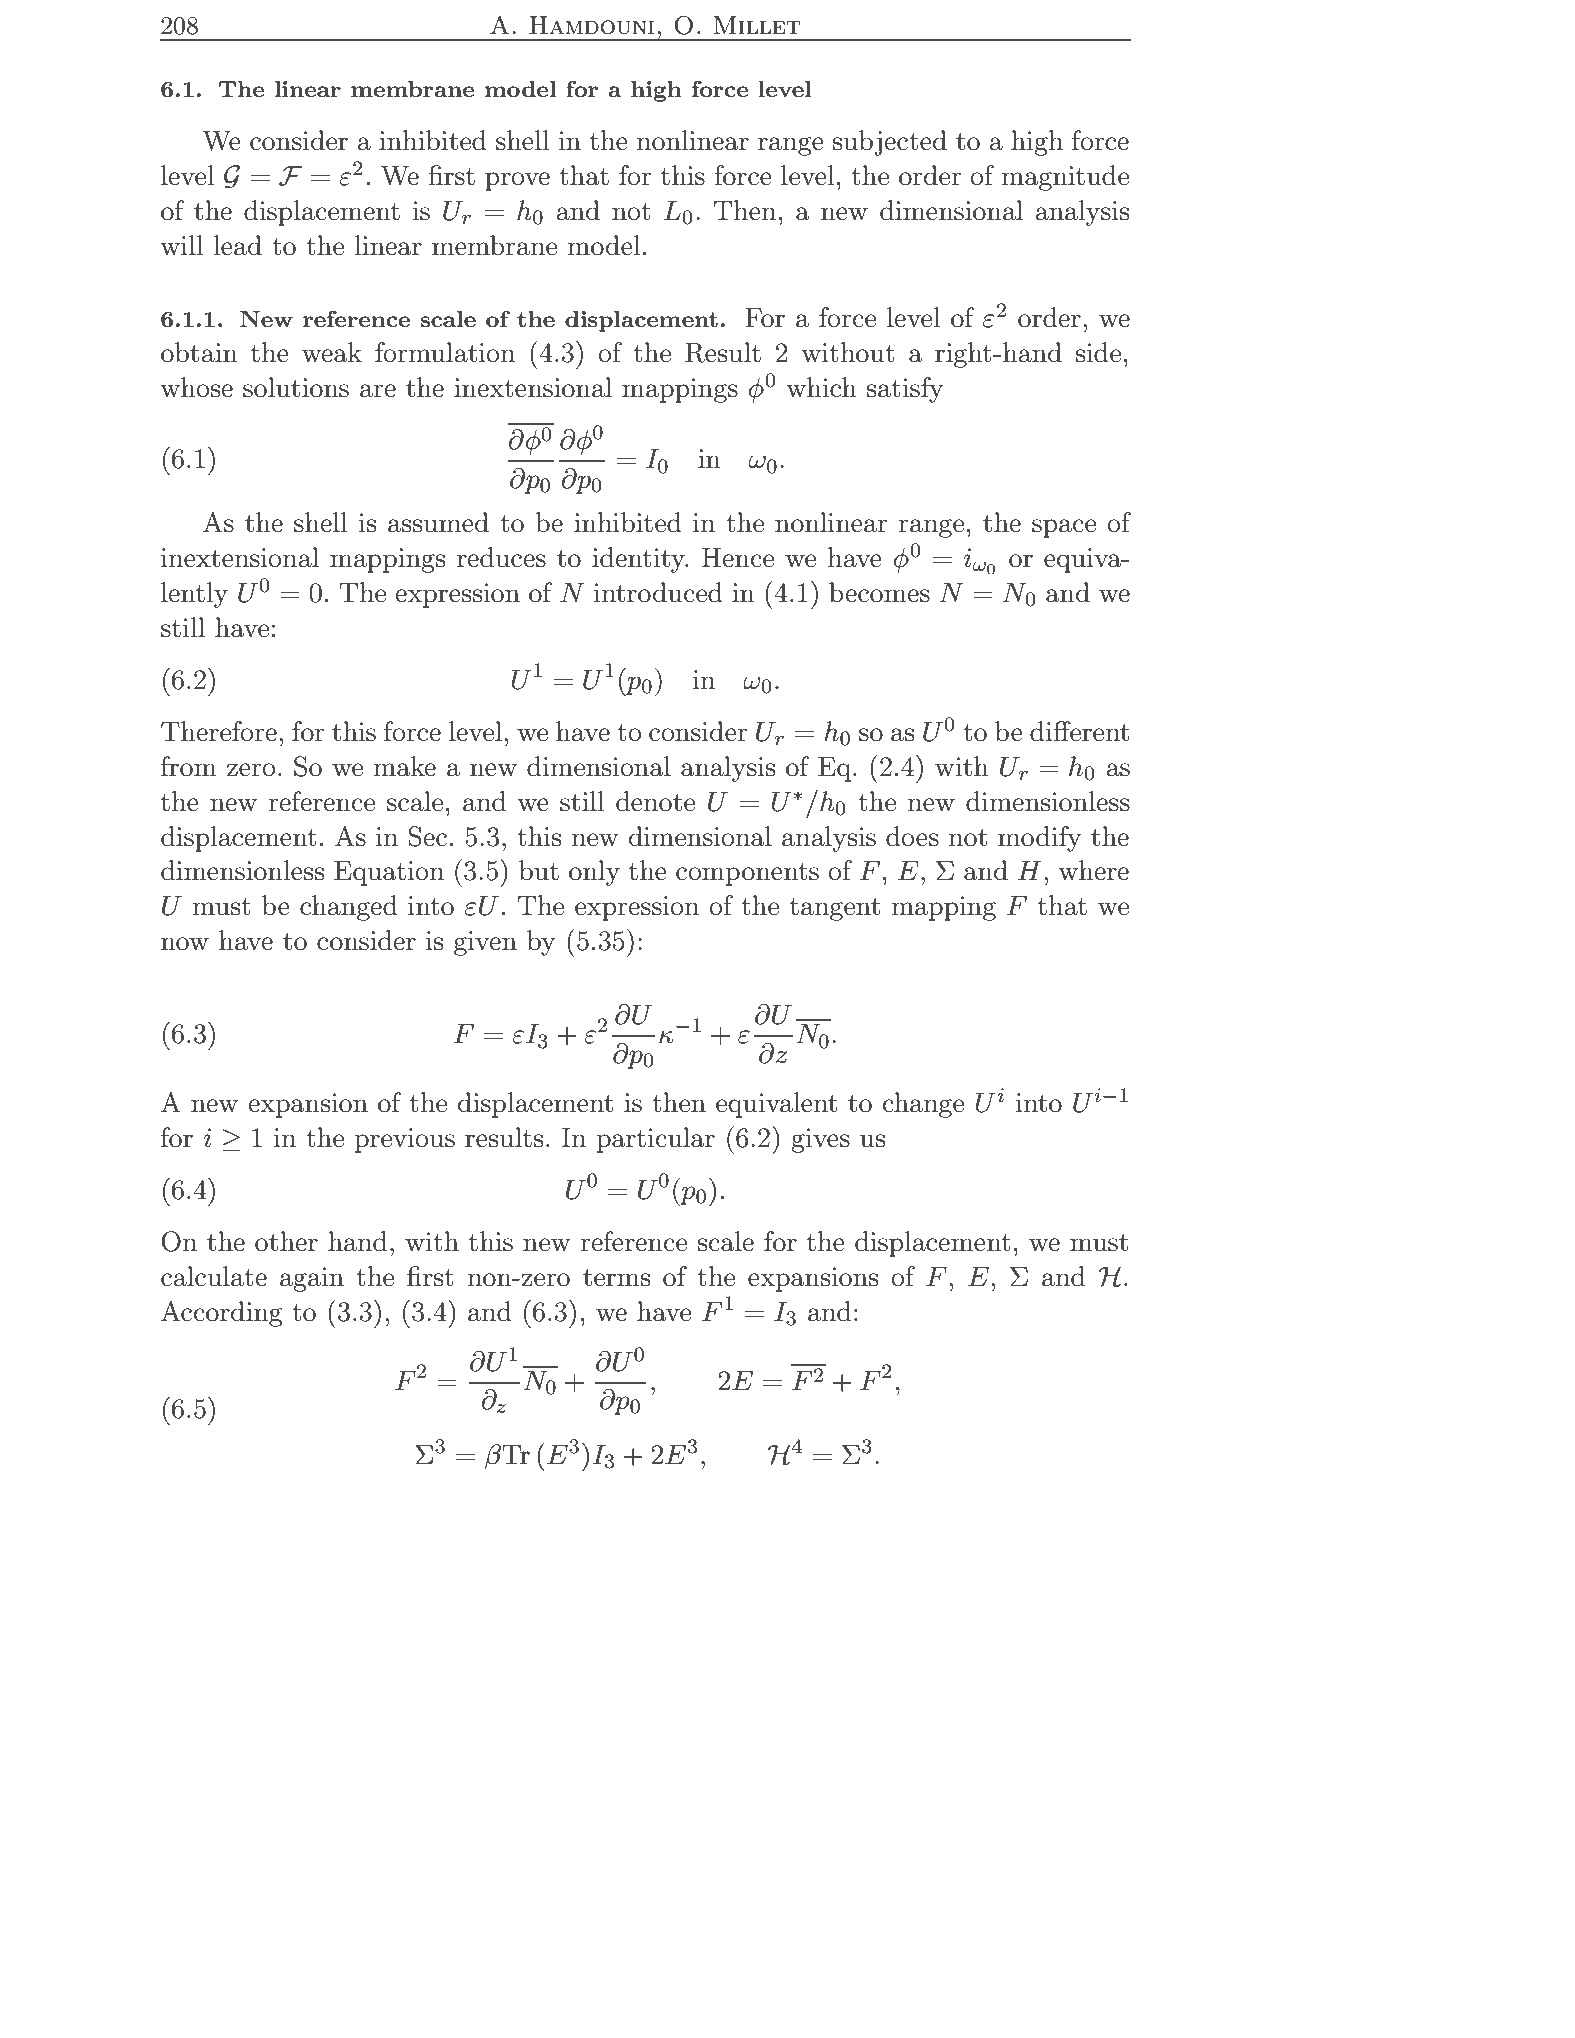  Describe the element at coordinates (616, 1278) in the screenshot. I see `terms` at that location.
